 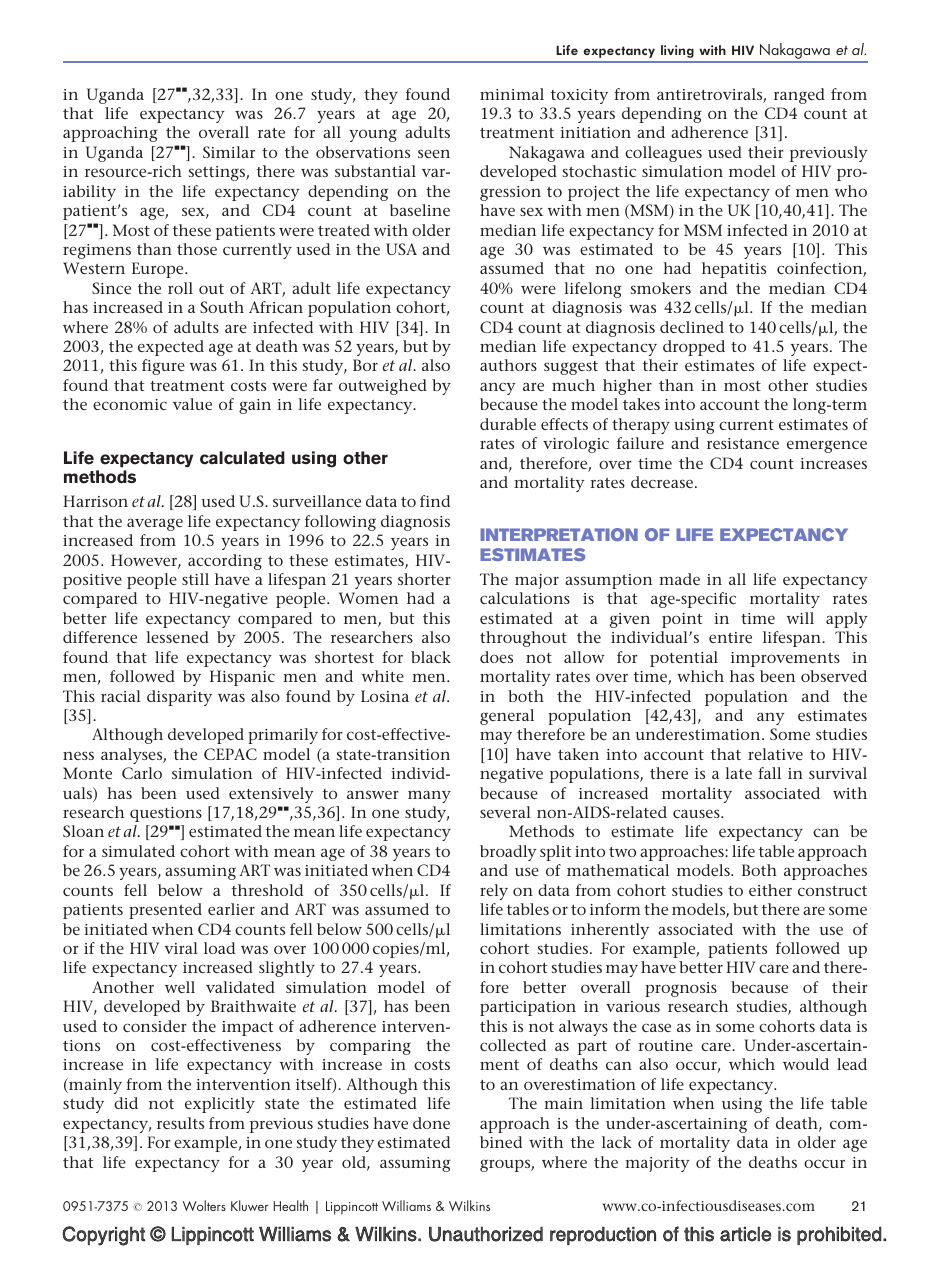 I want to click on Unauthorized, so click(x=486, y=1234).
